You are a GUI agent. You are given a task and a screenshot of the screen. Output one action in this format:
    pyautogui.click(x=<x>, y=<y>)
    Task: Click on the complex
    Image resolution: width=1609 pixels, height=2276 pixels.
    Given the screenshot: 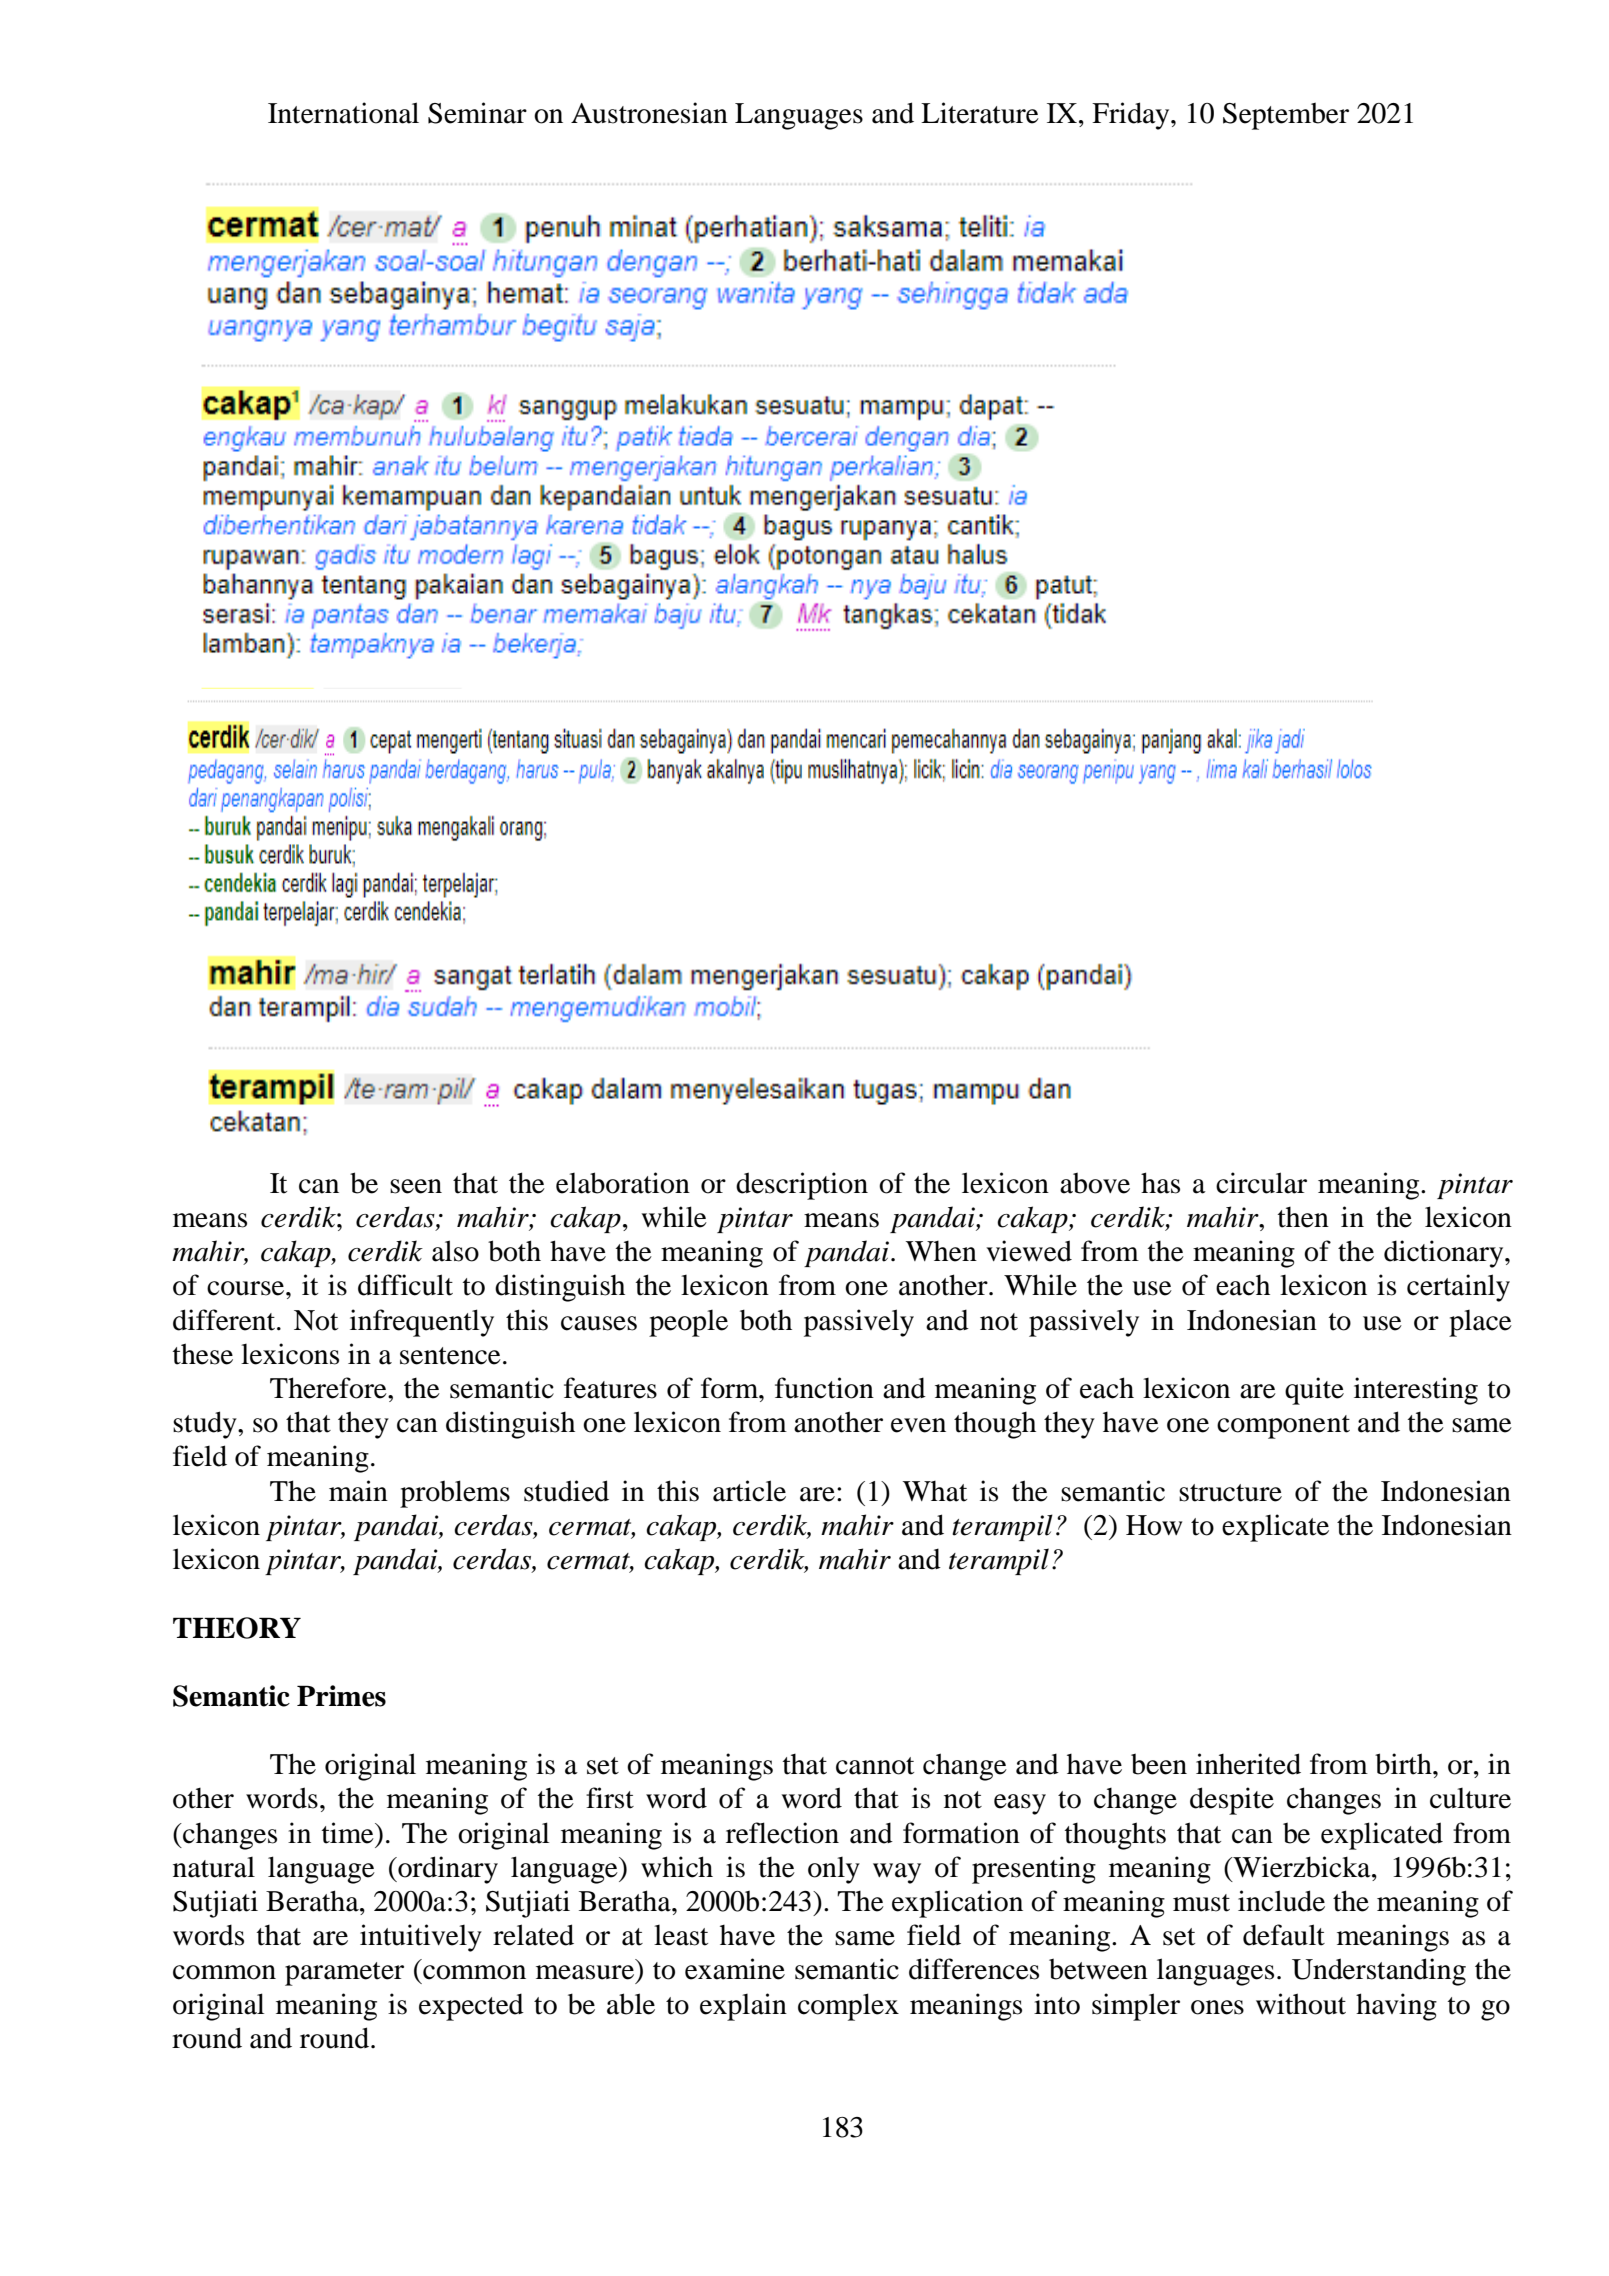 What is the action you would take?
    pyautogui.click(x=848, y=2007)
